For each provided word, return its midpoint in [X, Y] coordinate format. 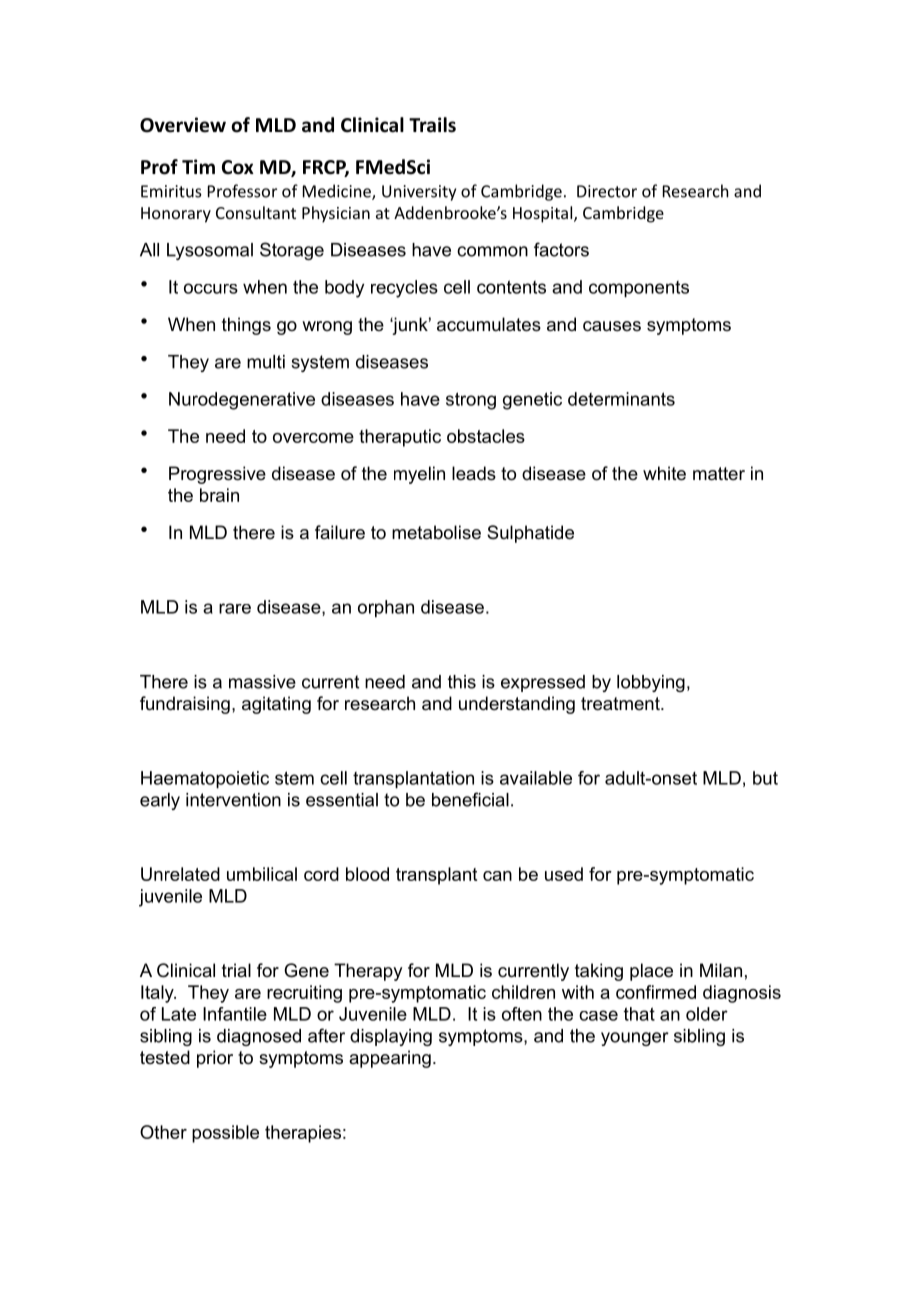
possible [225, 1134]
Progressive [217, 475]
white [664, 473]
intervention [233, 800]
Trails [432, 125]
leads [474, 473]
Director [607, 191]
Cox [238, 167]
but [765, 778]
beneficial [470, 799]
